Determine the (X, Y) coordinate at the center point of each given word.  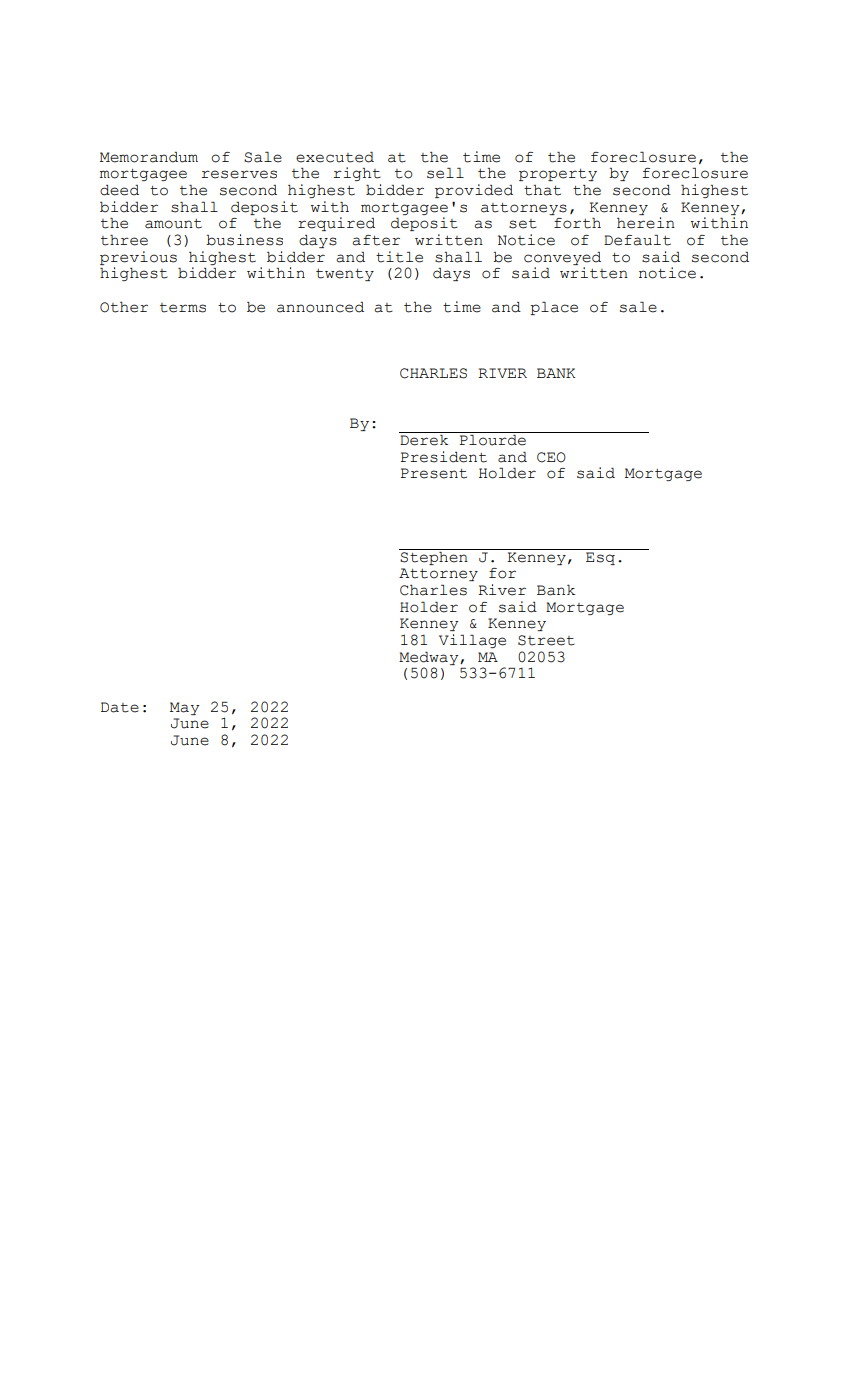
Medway (430, 658)
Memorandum (149, 157)
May (184, 708)
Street (546, 640)
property (558, 175)
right (357, 174)
